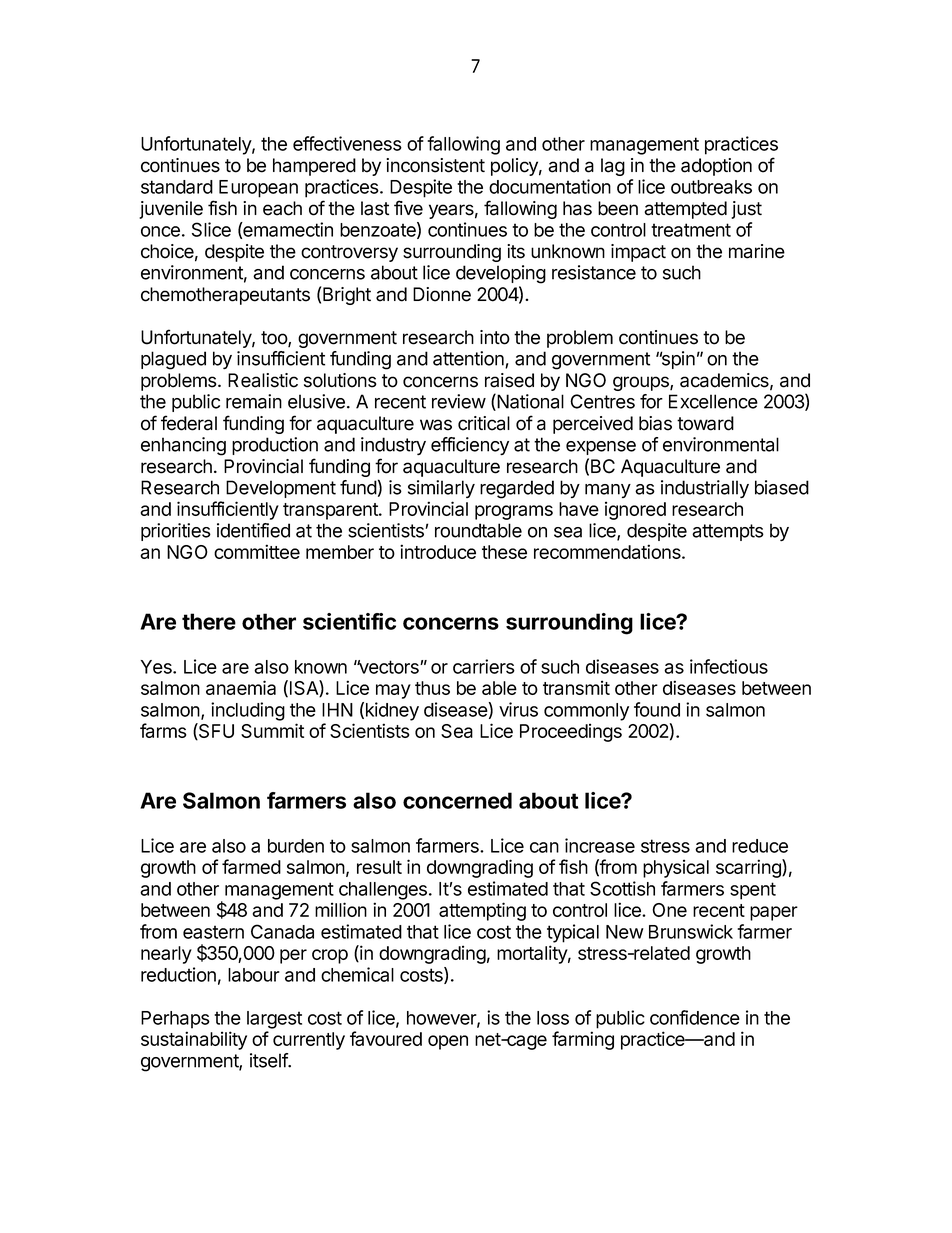 The width and height of the image is (952, 1233). What do you see at coordinates (713, 401) in the image?
I see `Excellence` at bounding box center [713, 401].
